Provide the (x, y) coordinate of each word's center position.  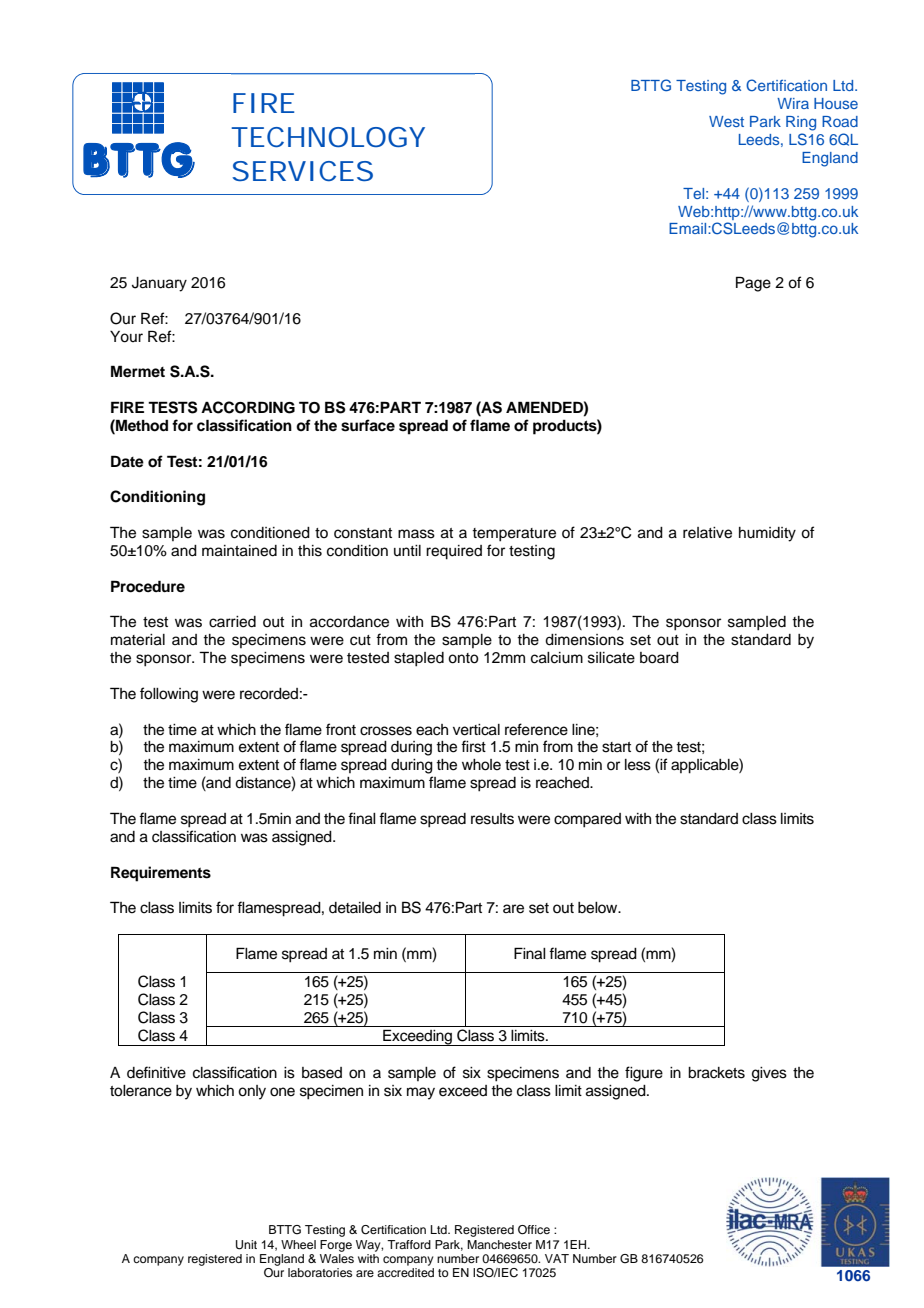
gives (769, 1074)
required (454, 552)
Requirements (161, 874)
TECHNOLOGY (328, 137)
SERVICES (302, 171)
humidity (767, 534)
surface (368, 425)
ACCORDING (248, 407)
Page (753, 284)
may (421, 1093)
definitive (156, 1072)
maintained (239, 551)
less (638, 765)
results (492, 819)
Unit (246, 1245)
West (726, 121)
